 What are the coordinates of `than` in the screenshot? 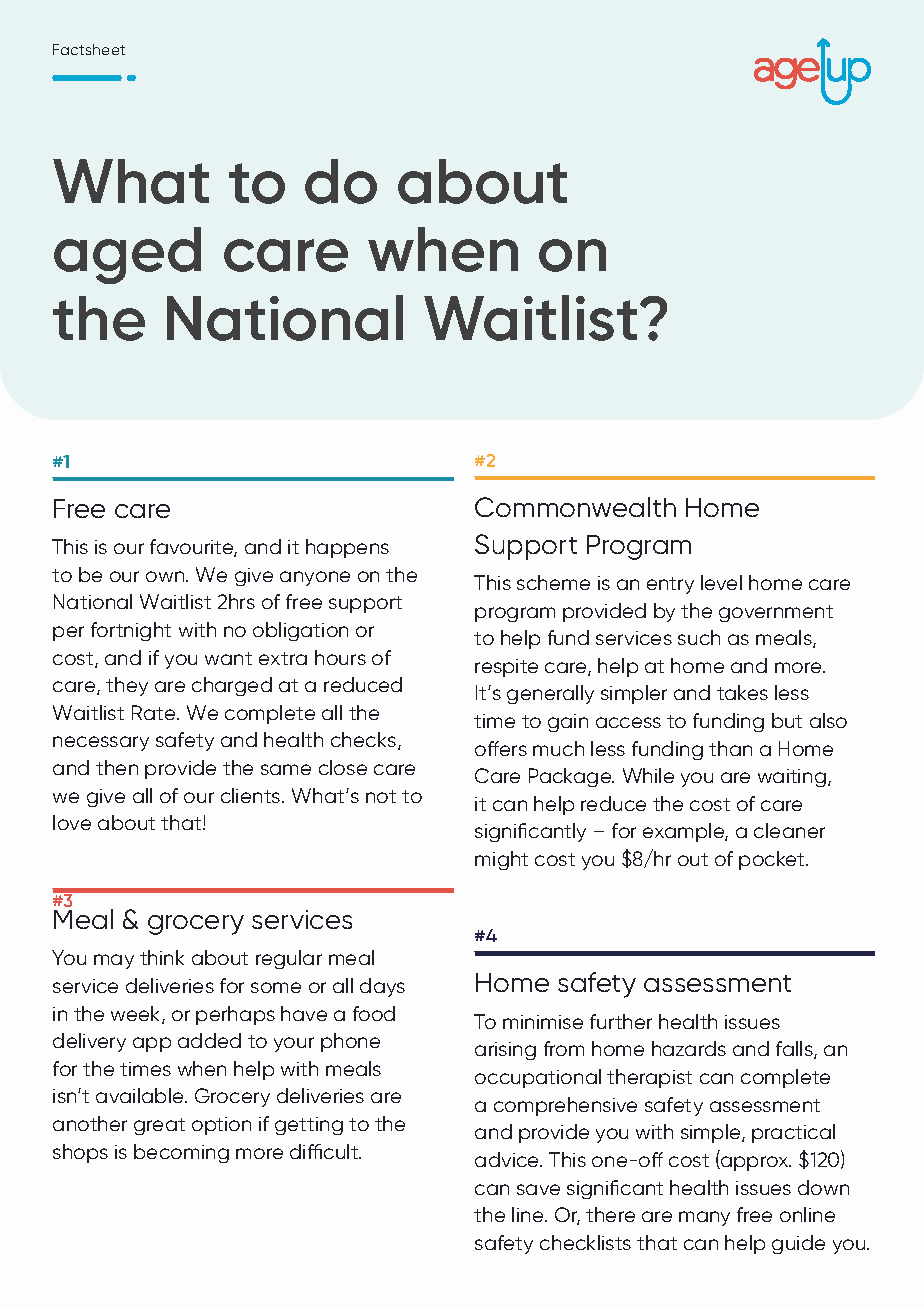 It's located at (730, 748).
